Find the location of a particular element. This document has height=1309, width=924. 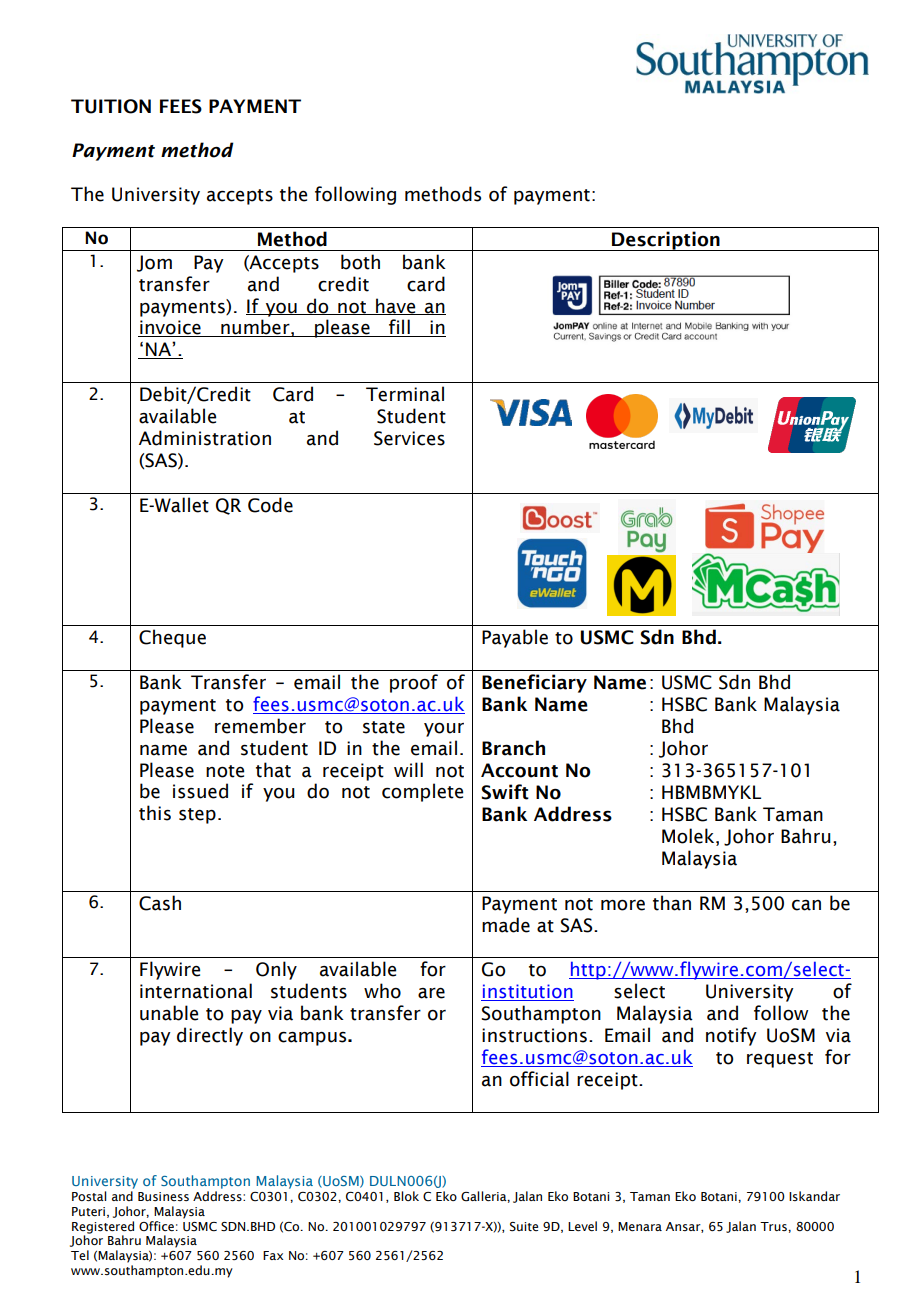

Administration is located at coordinates (205, 438).
